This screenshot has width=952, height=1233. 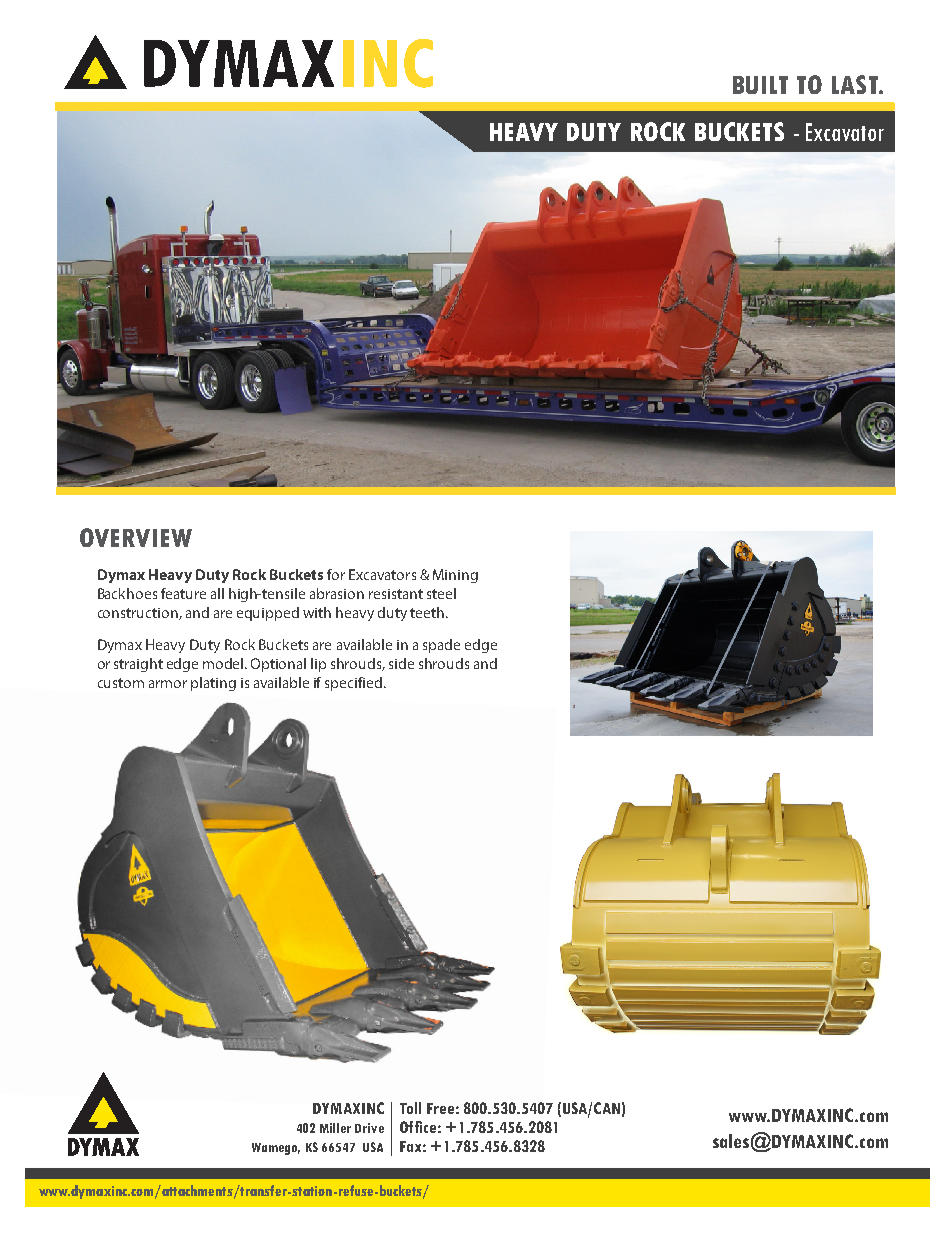 I want to click on Mining, so click(x=455, y=576).
